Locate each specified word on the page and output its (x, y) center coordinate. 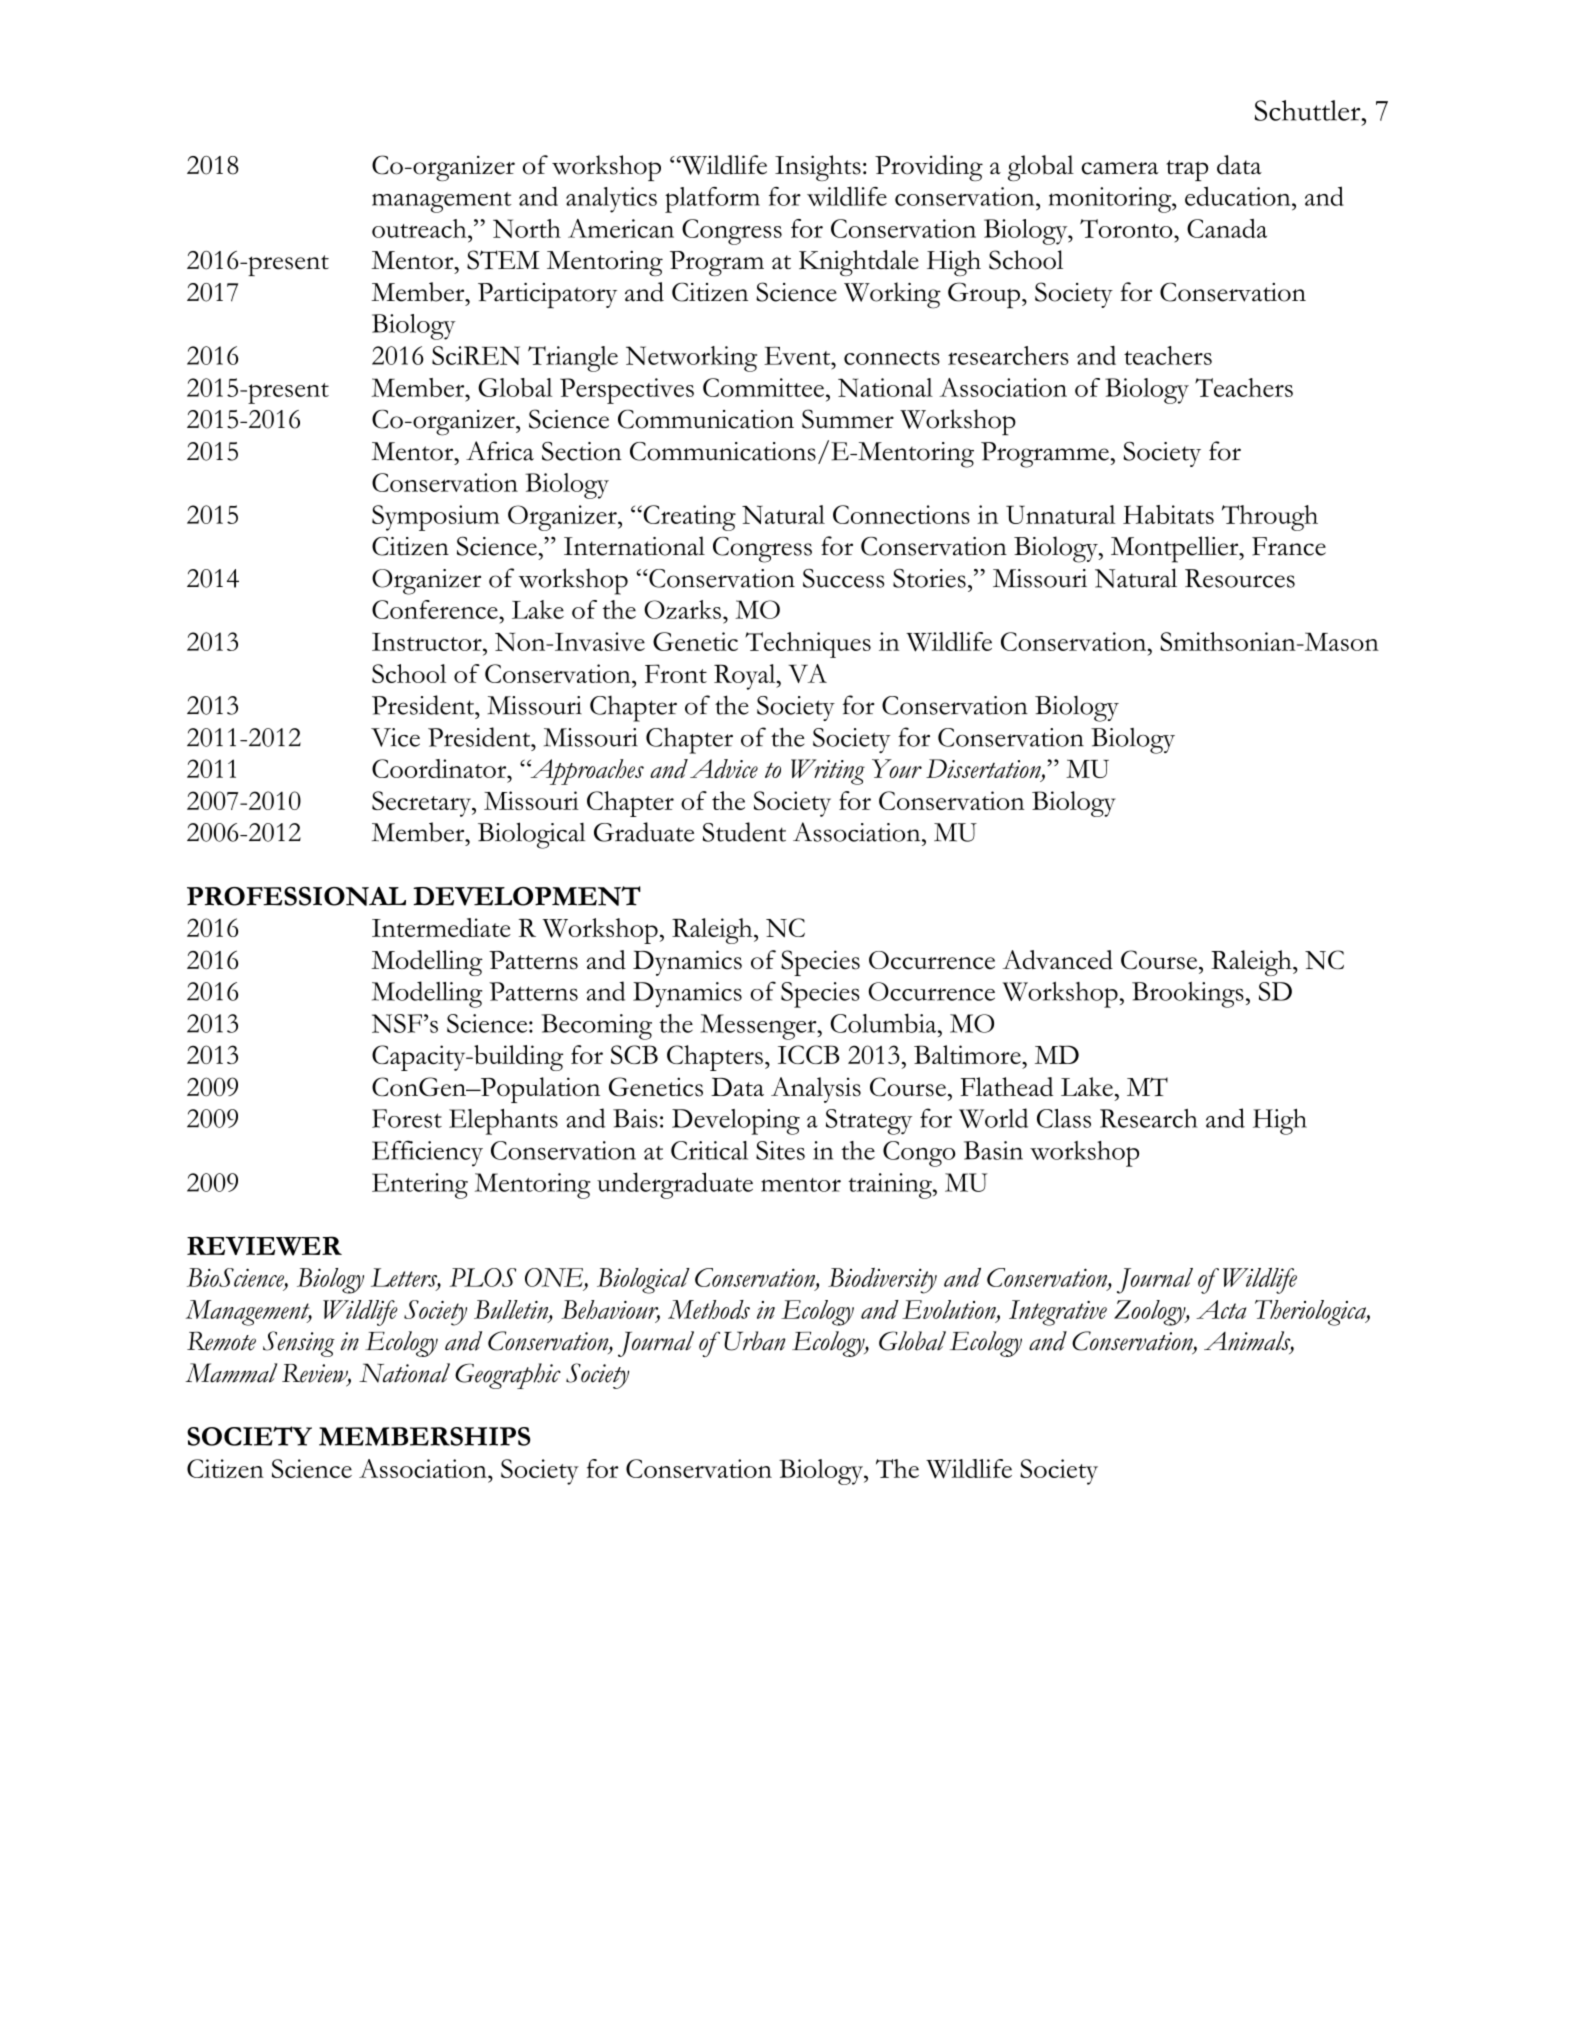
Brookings (1188, 995)
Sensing (299, 1344)
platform (712, 200)
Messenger (759, 1027)
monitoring (1111, 200)
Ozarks (682, 609)
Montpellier (1176, 549)
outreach (420, 228)
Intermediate (441, 927)
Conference (436, 609)
